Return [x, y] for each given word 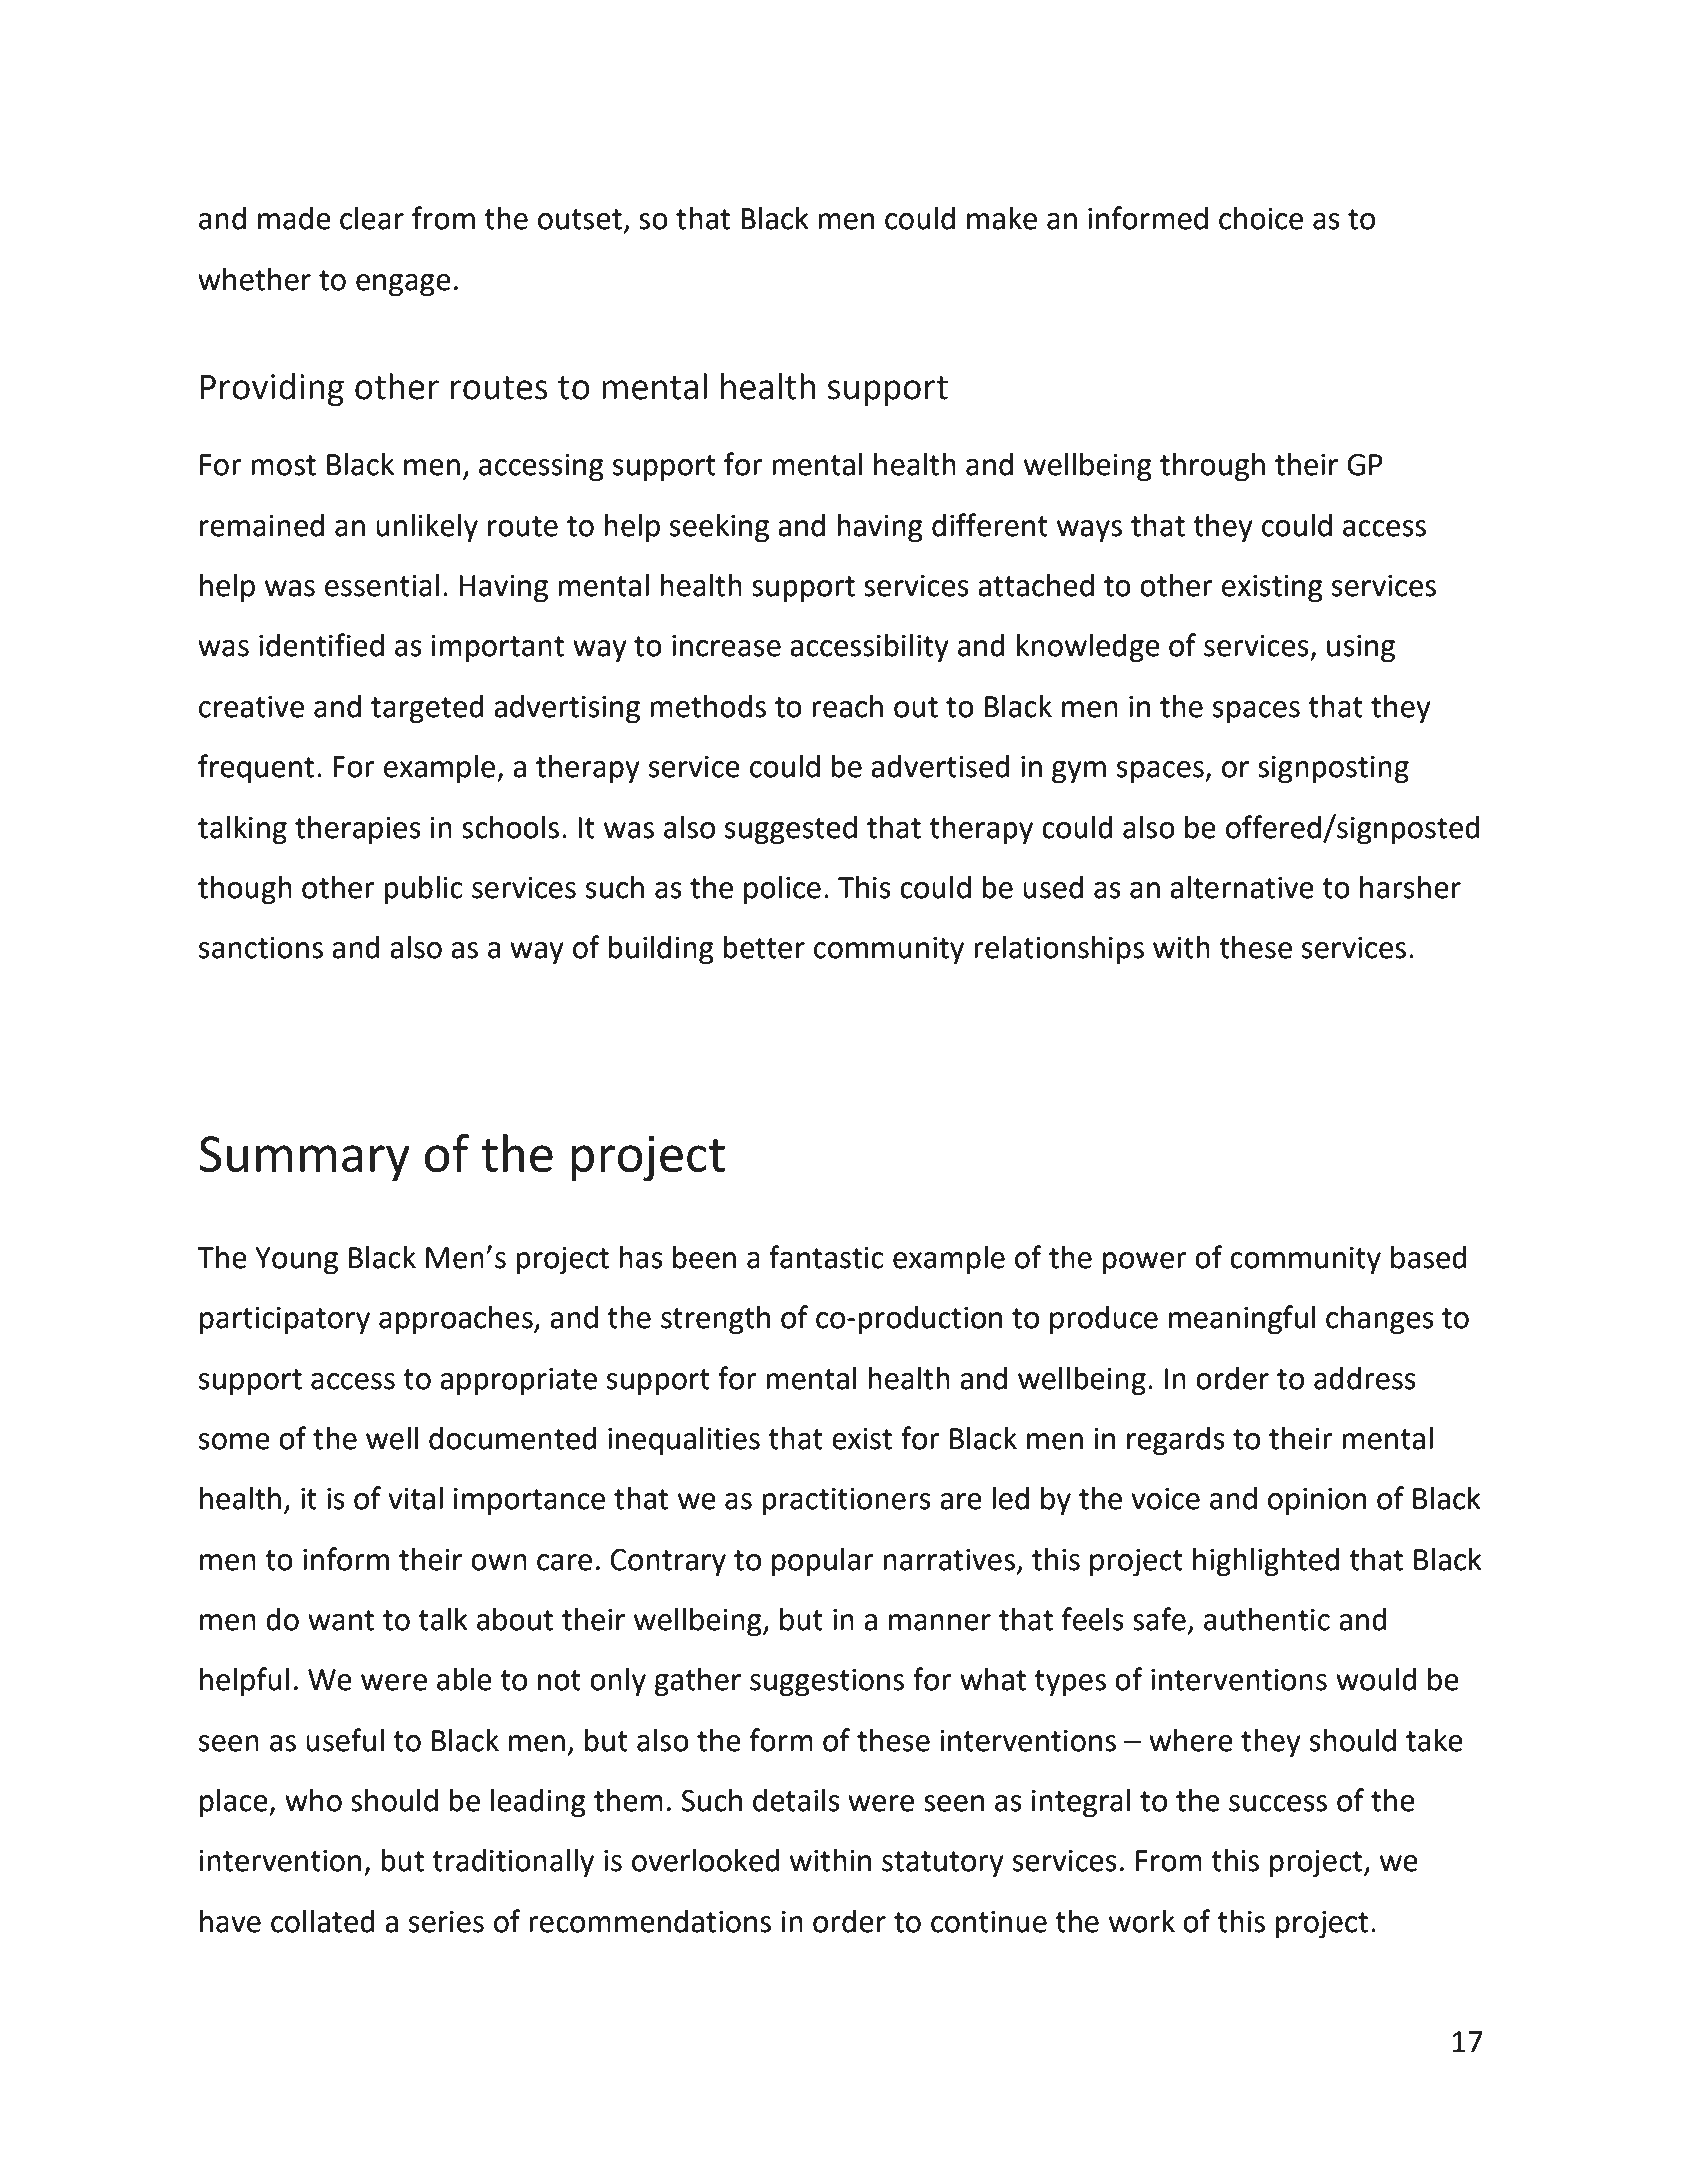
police [782, 890]
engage [403, 285]
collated [323, 1921]
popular [823, 1562]
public [423, 890]
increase [726, 646]
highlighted [1266, 1562]
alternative [1242, 887]
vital [415, 1498]
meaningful [1242, 1320]
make [1002, 218]
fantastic [826, 1257]
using [1361, 649]
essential [382, 585]
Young [296, 1261]
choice [1261, 218]
